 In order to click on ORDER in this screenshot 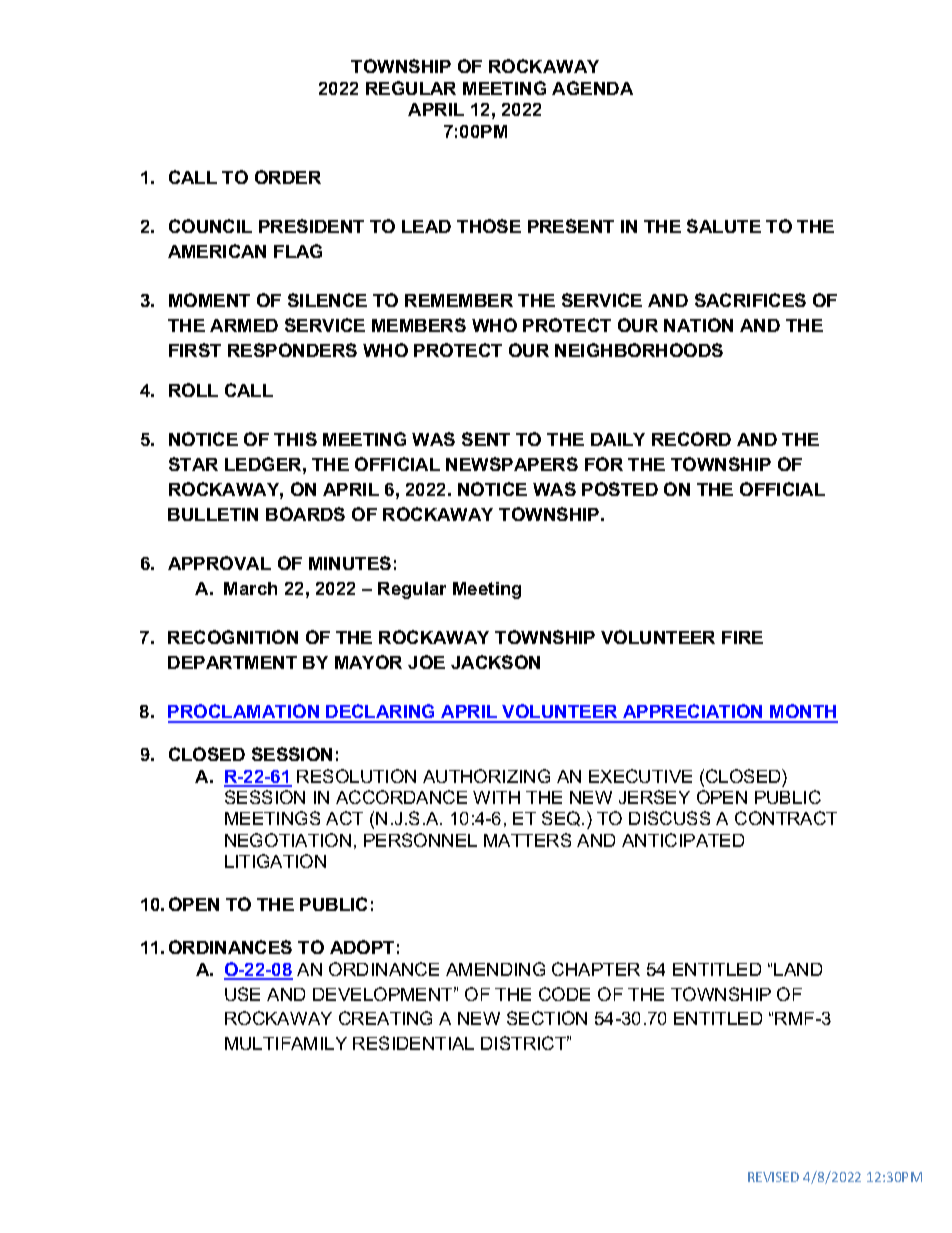, I will do `click(288, 177)`.
